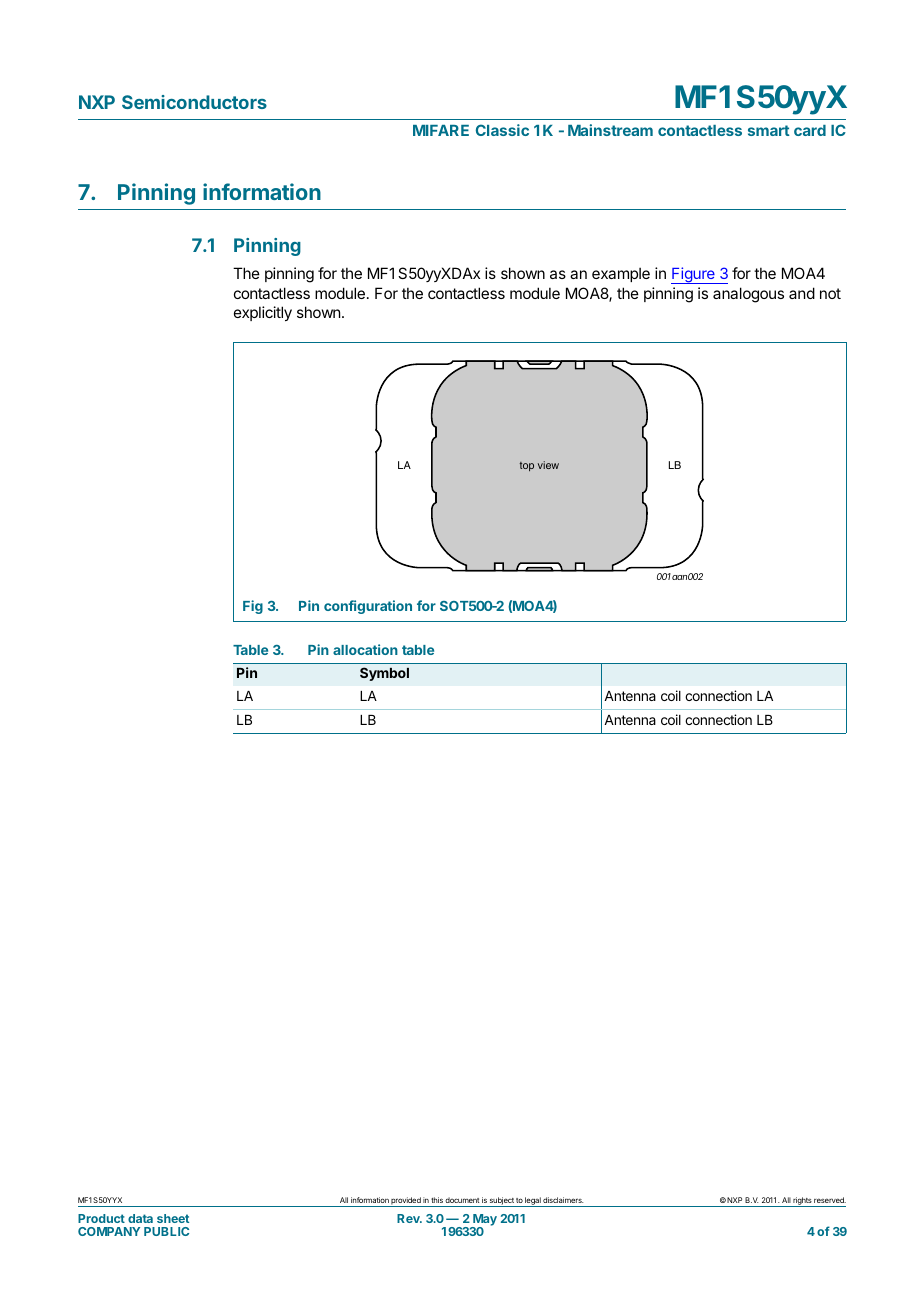 The height and width of the document is (1308, 924). Describe the element at coordinates (830, 1200) in the document. I see `reserved` at that location.
